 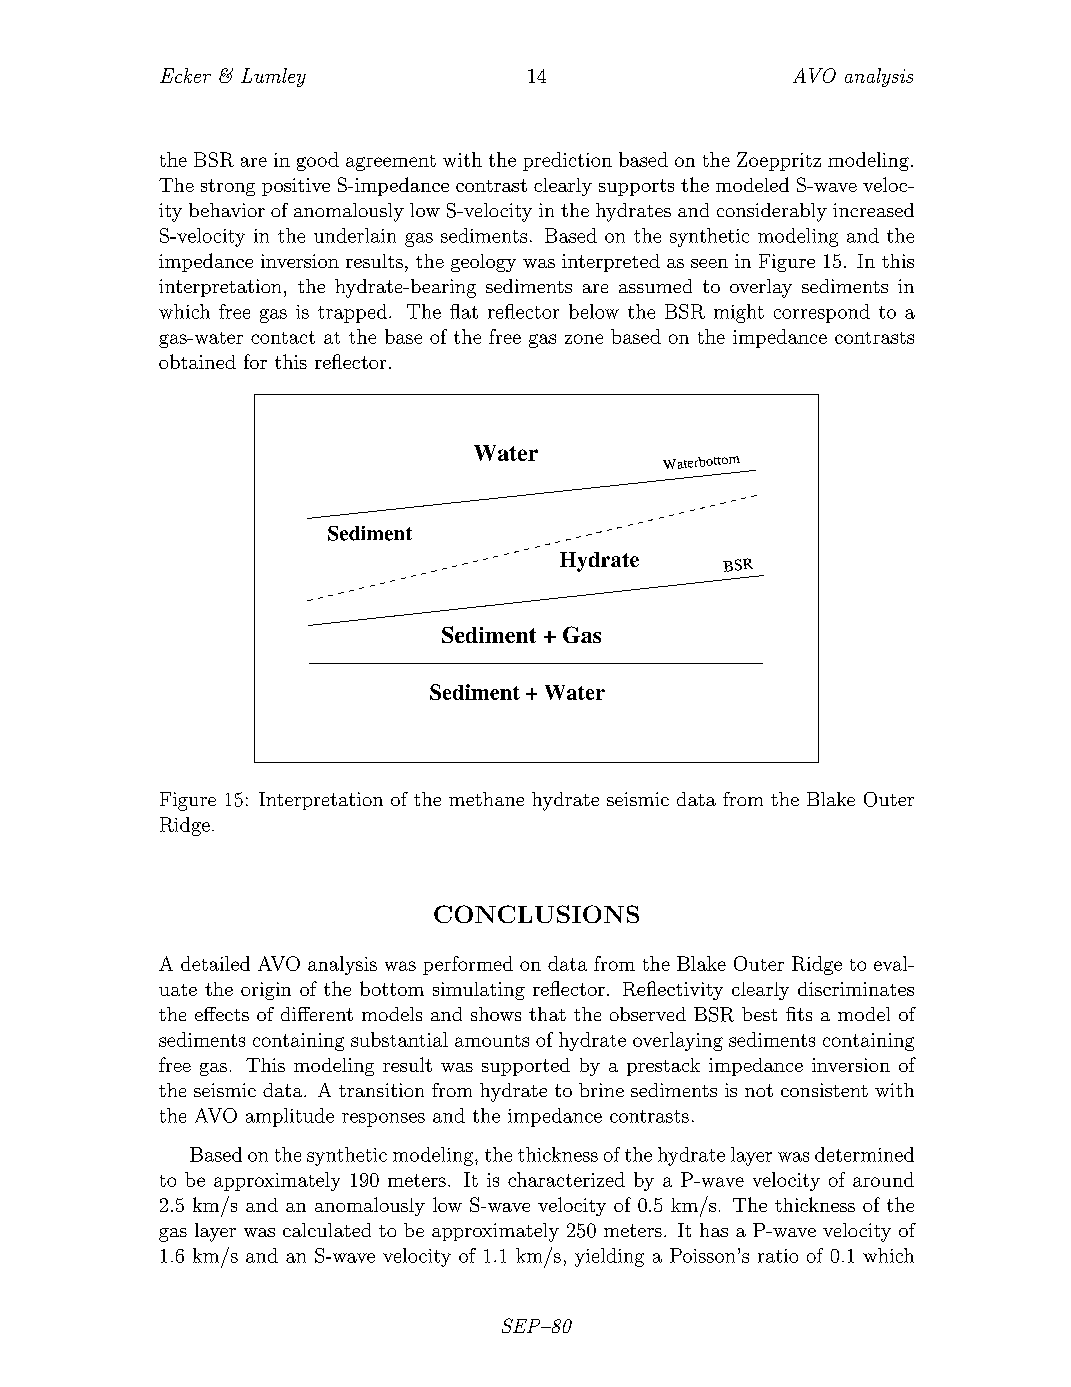 What do you see at coordinates (215, 963) in the image?
I see `detailed` at bounding box center [215, 963].
